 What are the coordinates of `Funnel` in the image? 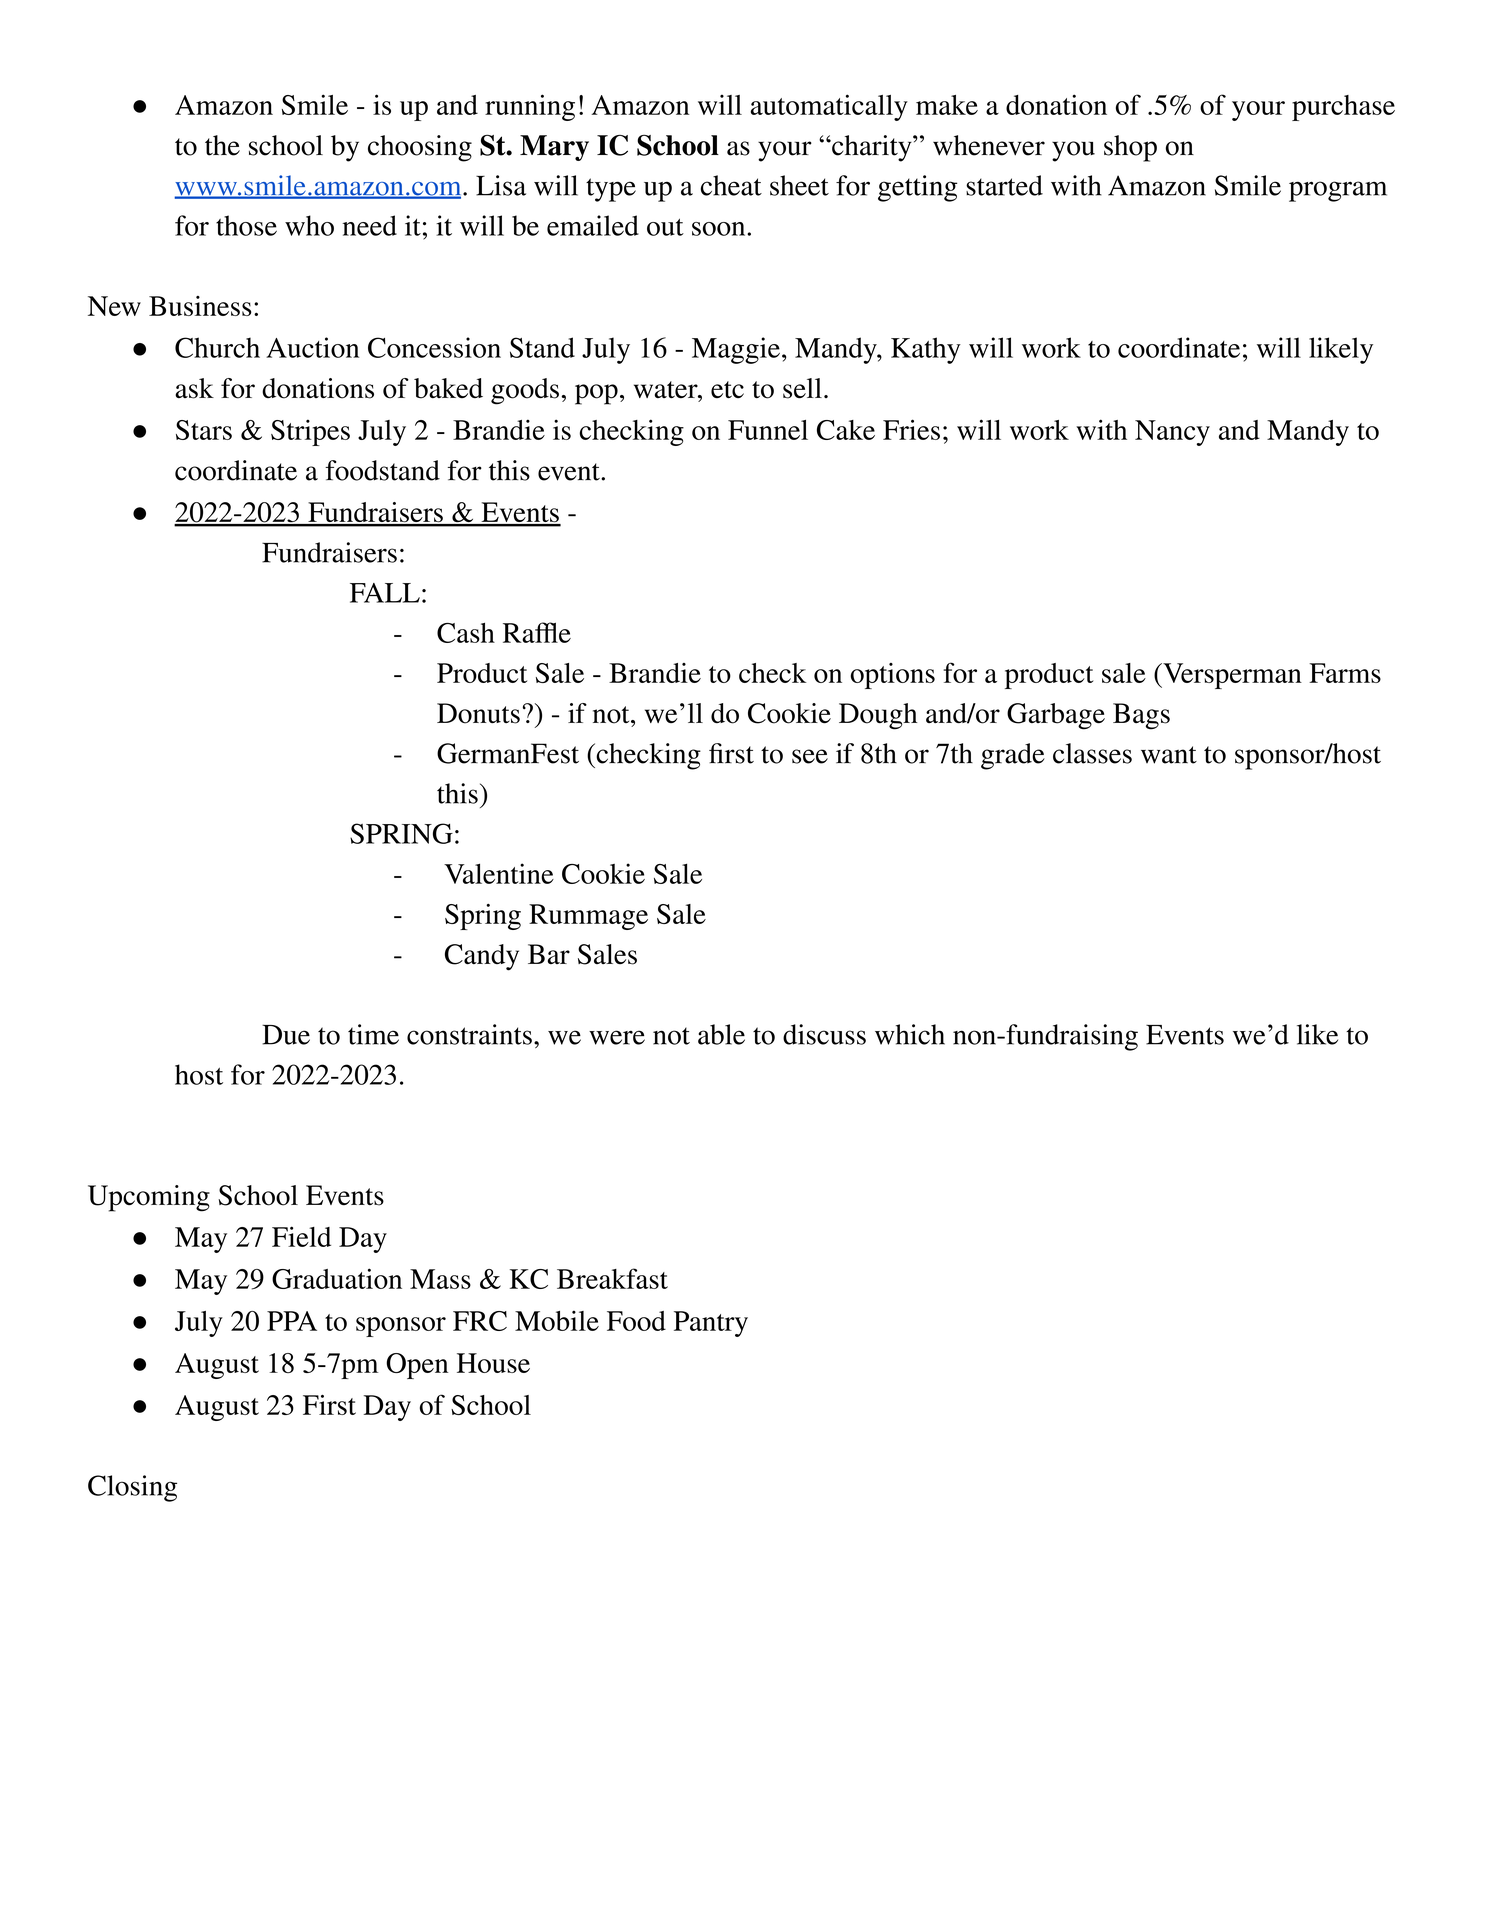 It's located at (768, 430).
